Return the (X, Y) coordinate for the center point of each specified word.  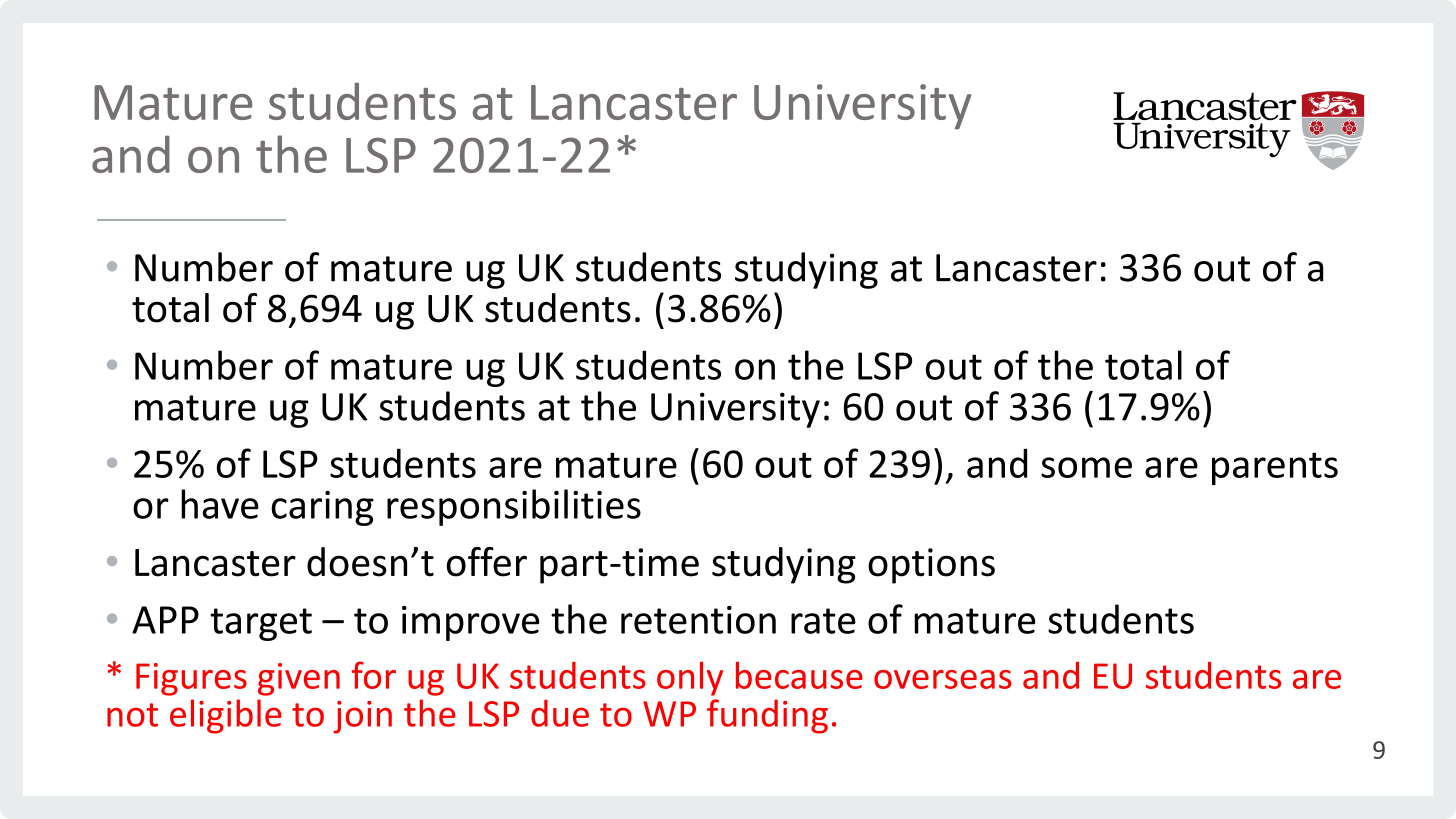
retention (698, 620)
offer (487, 562)
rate (823, 621)
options (931, 566)
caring (322, 508)
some (1086, 467)
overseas (943, 679)
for (374, 675)
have (220, 504)
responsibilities (514, 507)
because (799, 675)
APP (165, 620)
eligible (226, 716)
